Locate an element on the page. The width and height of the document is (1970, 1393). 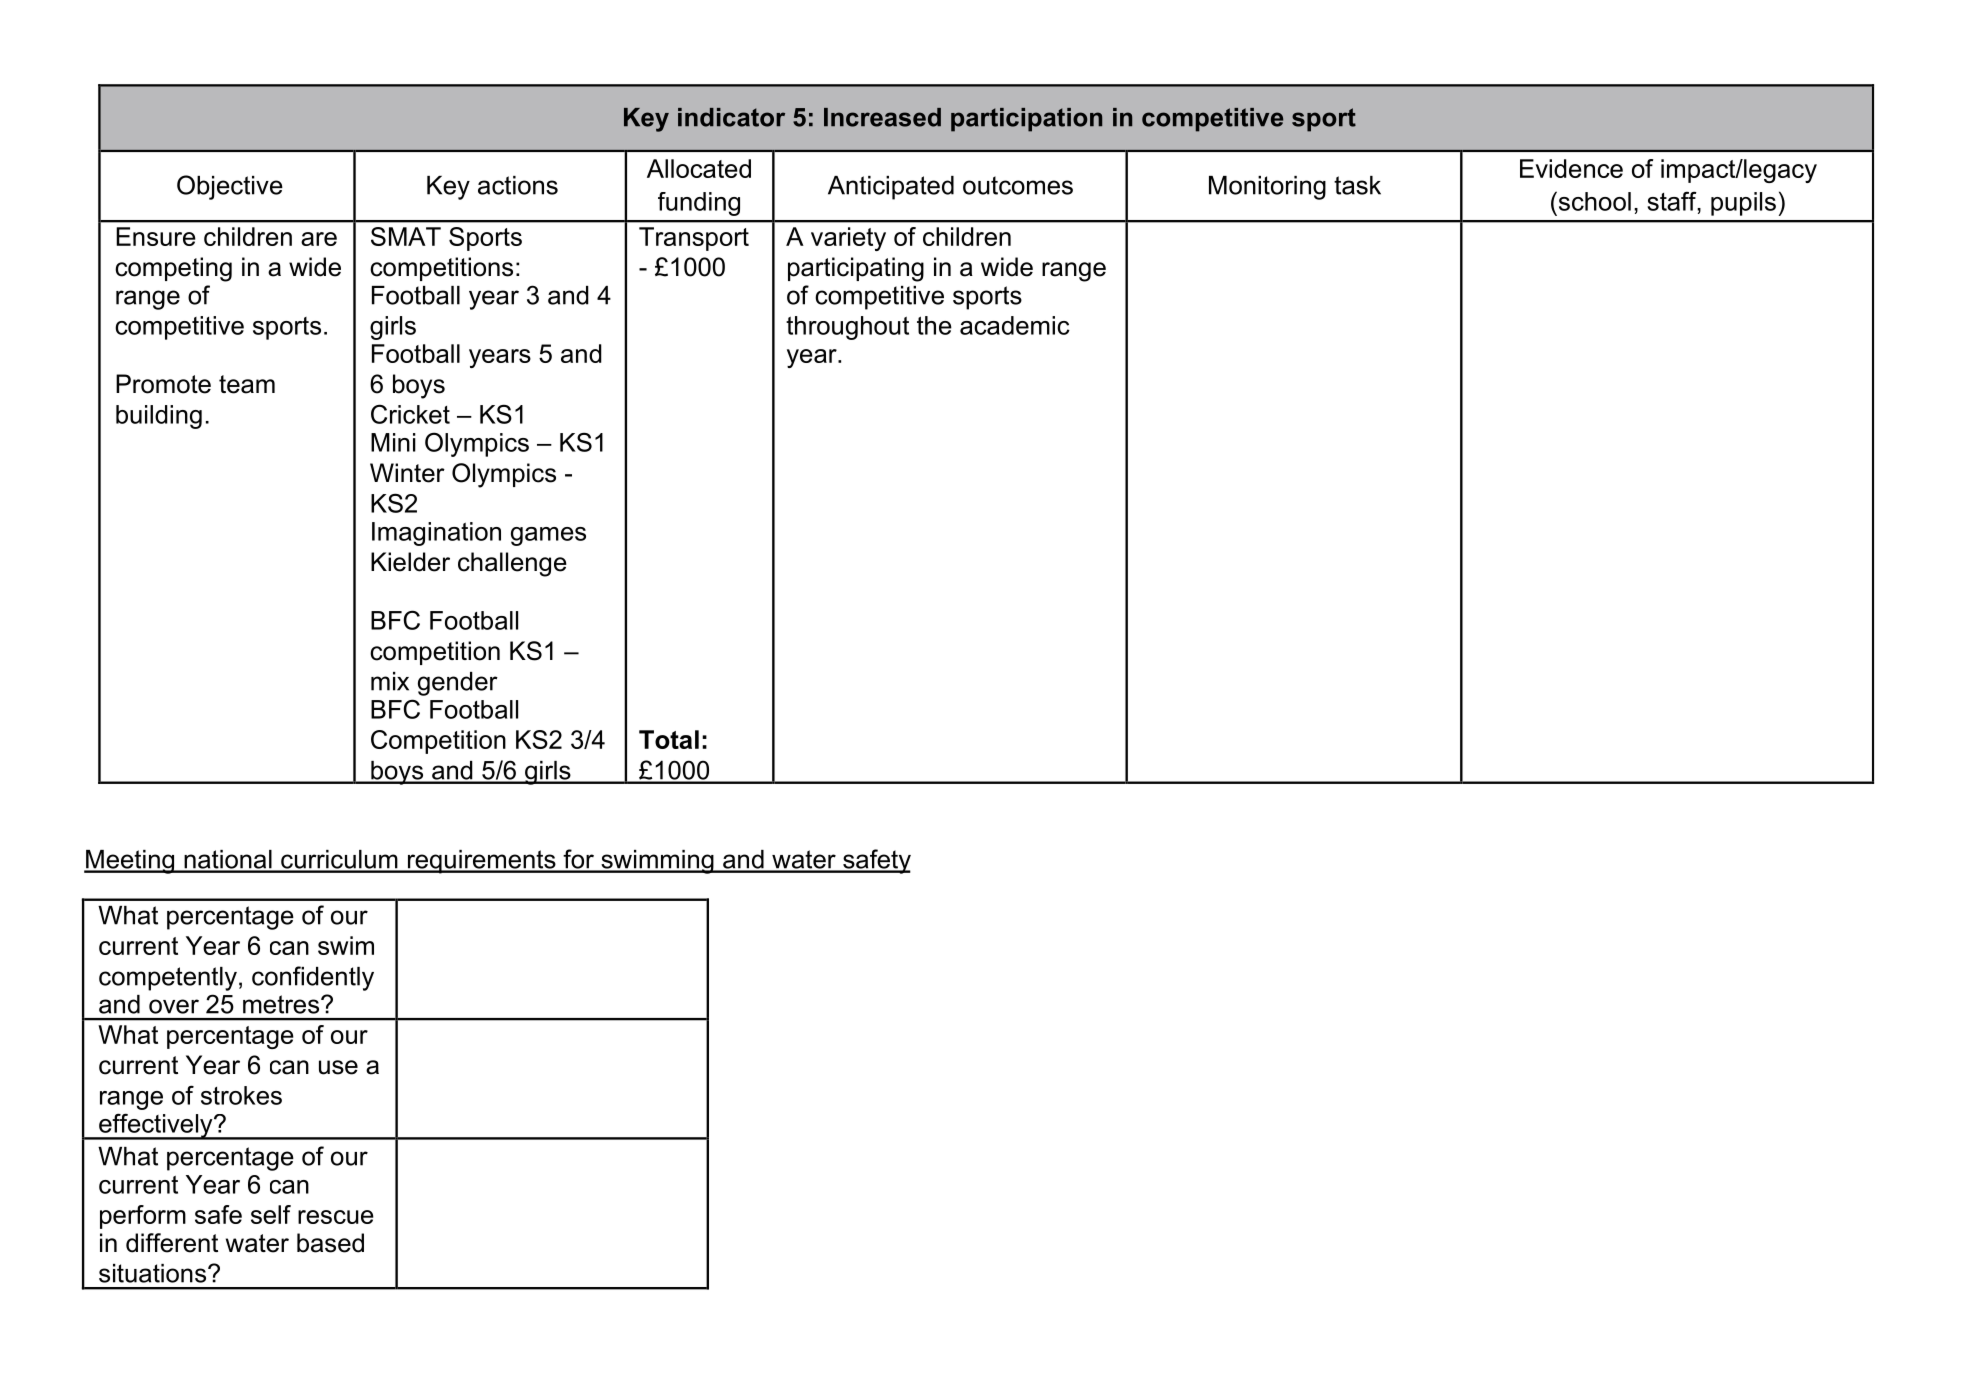
based is located at coordinates (330, 1243).
